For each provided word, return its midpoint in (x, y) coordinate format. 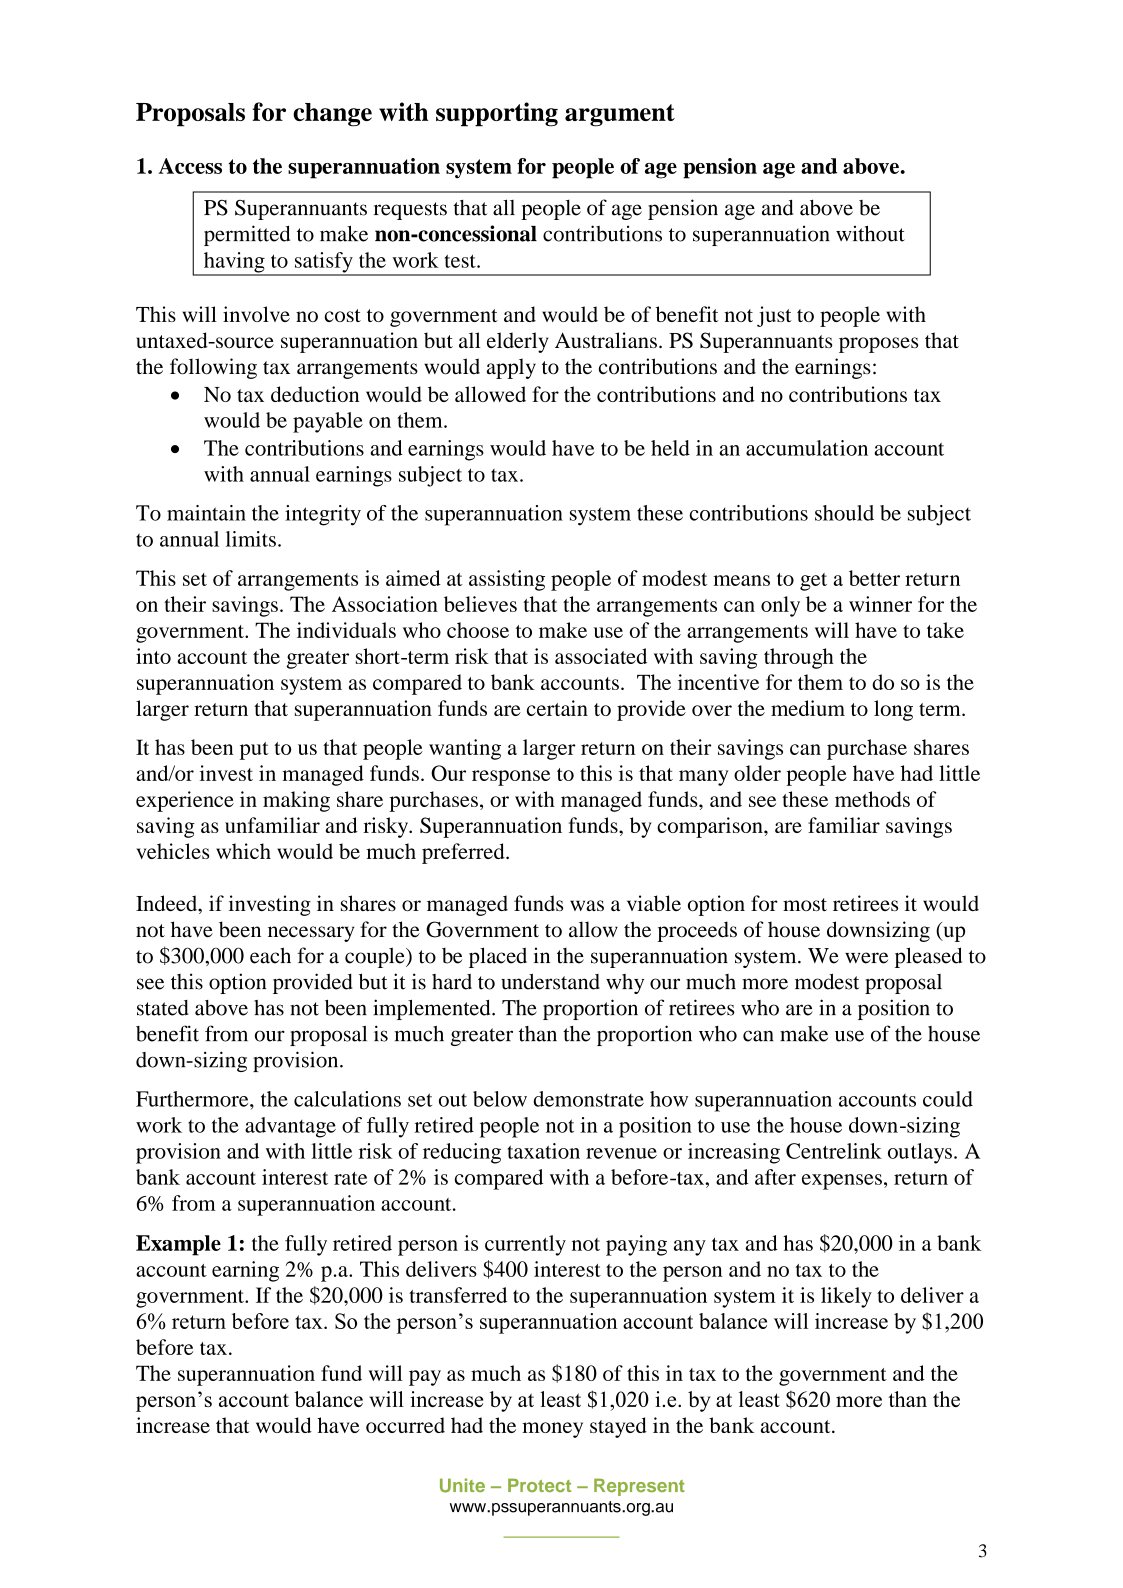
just (774, 316)
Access (190, 166)
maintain (206, 513)
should (844, 513)
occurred (405, 1425)
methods (872, 799)
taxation (544, 1151)
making (296, 801)
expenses (842, 1182)
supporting (497, 114)
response (511, 778)
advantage (290, 1127)
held (670, 448)
